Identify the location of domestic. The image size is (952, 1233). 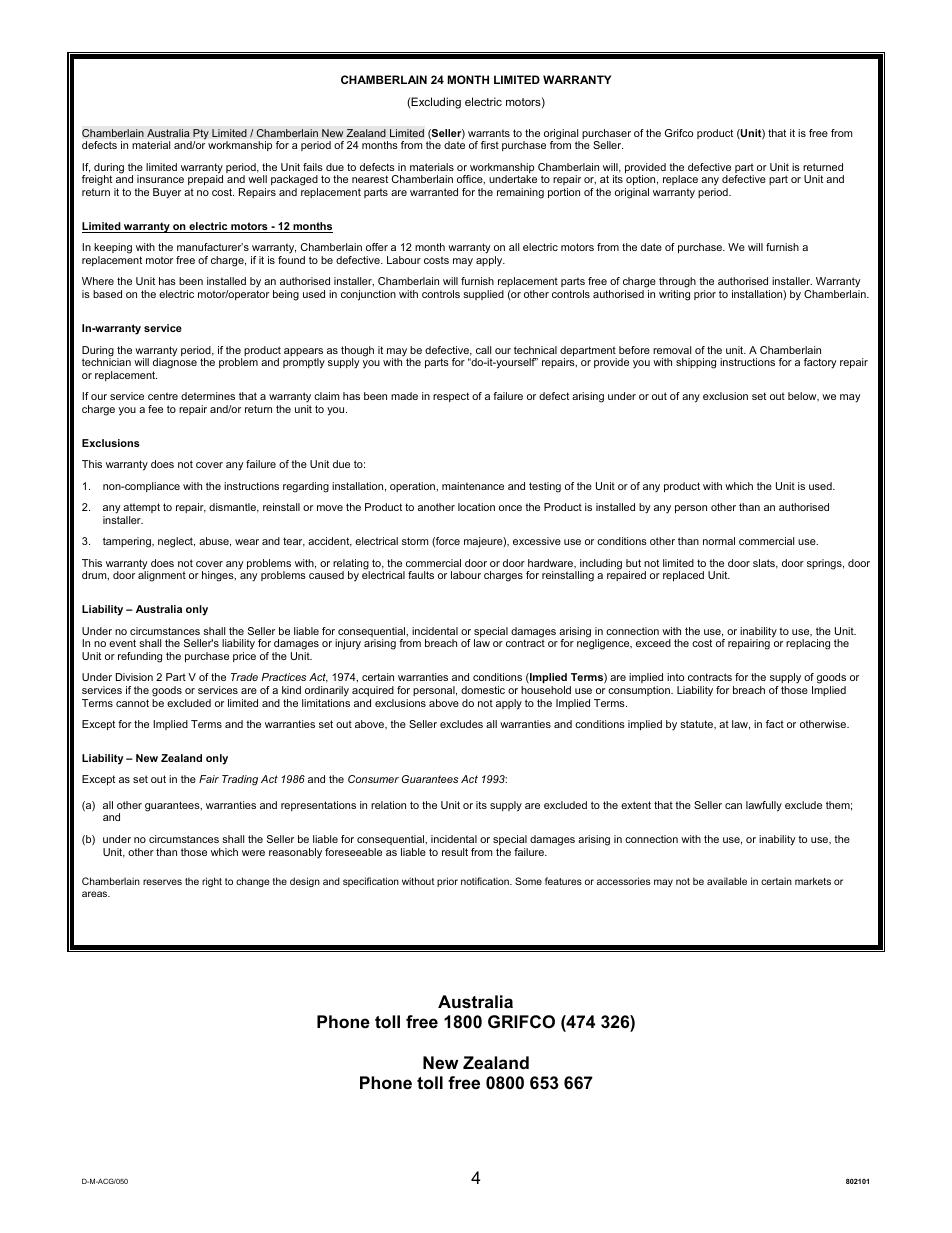
(483, 690).
